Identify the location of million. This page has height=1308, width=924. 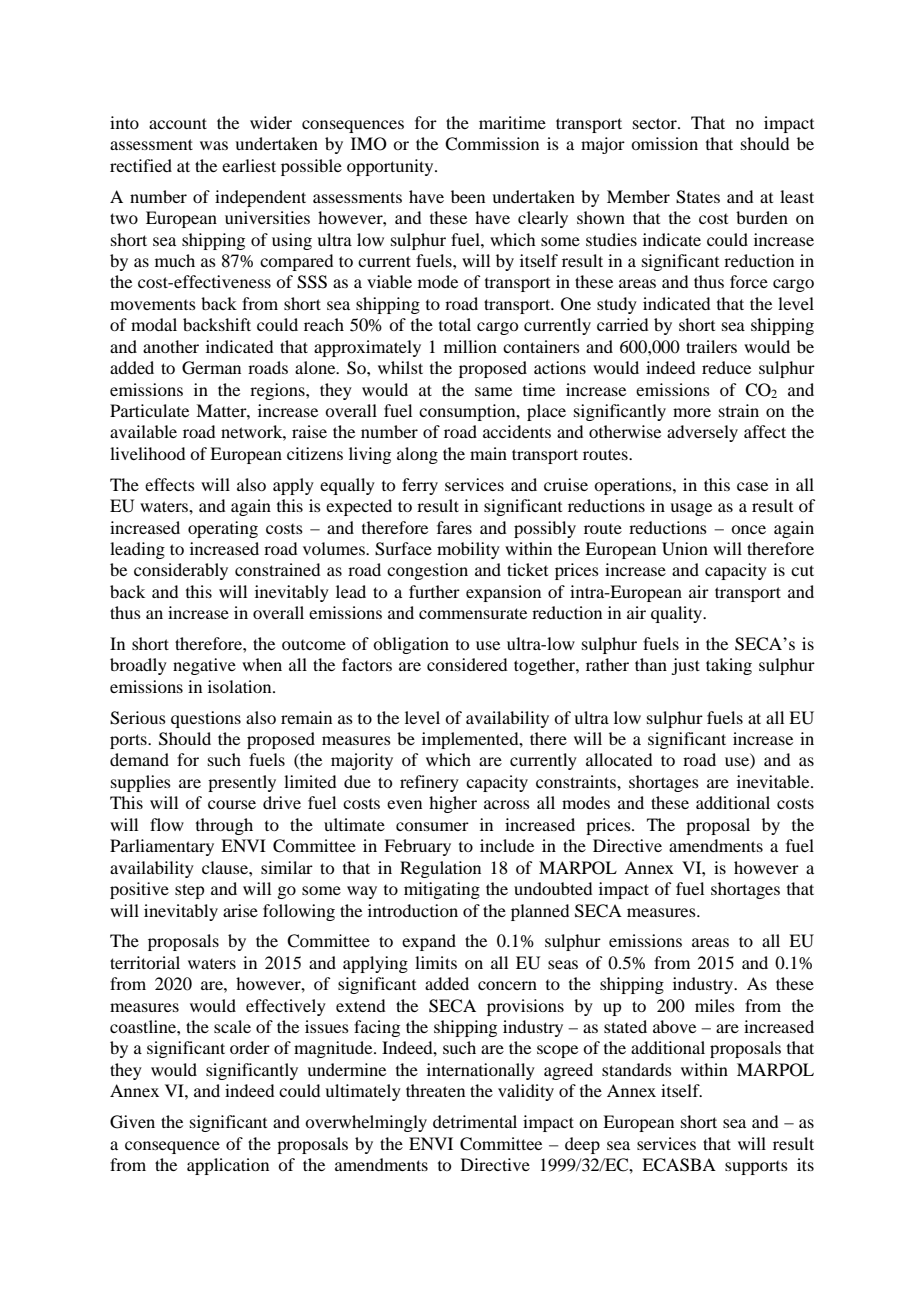
(470, 346).
